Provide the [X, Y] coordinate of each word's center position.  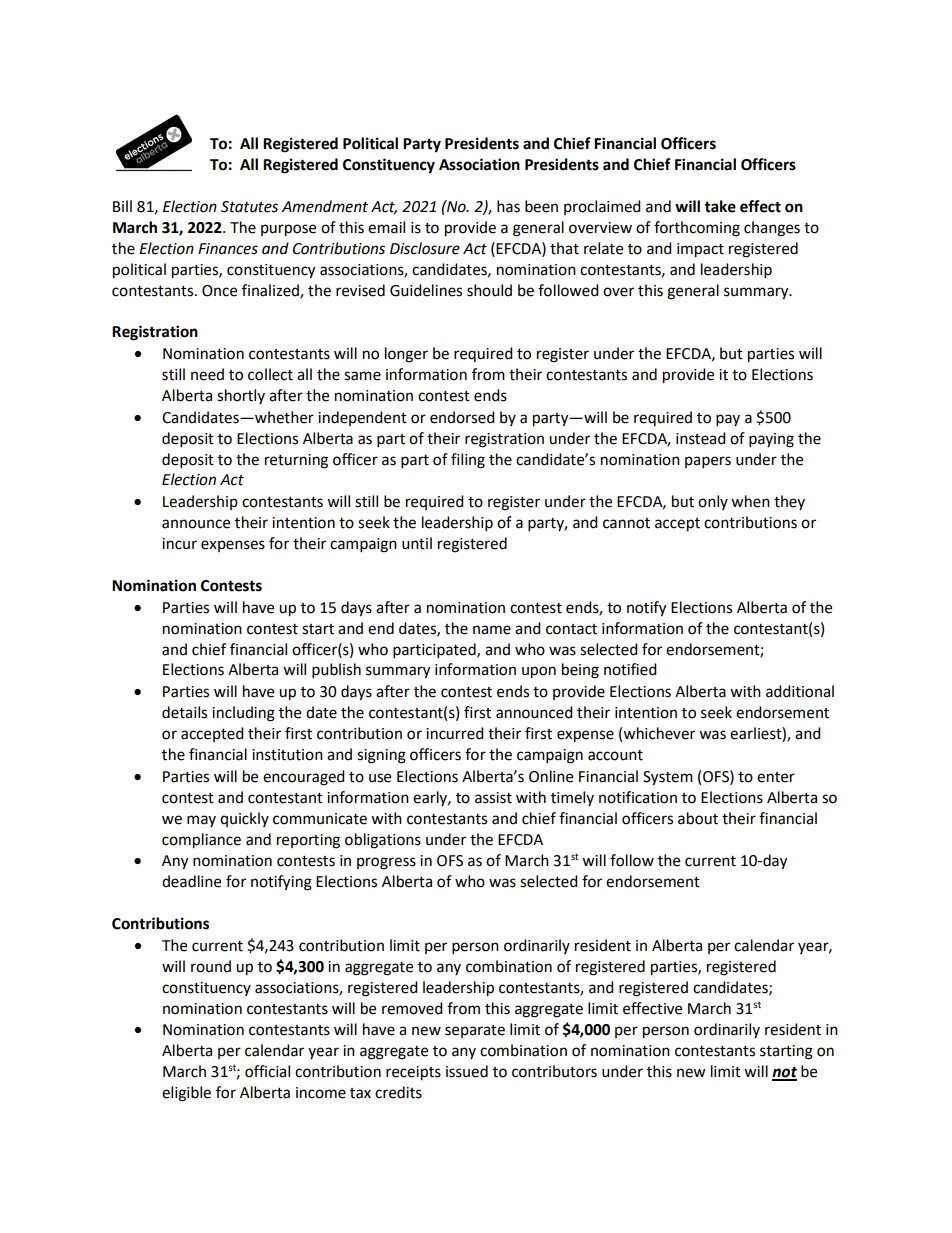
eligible [186, 1094]
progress [386, 863]
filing [468, 461]
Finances [228, 249]
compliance [201, 841]
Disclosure [425, 248]
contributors [554, 1071]
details [184, 712]
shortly [241, 396]
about [698, 818]
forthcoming [697, 229]
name [492, 630]
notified [630, 669]
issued [467, 1071]
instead [701, 438]
